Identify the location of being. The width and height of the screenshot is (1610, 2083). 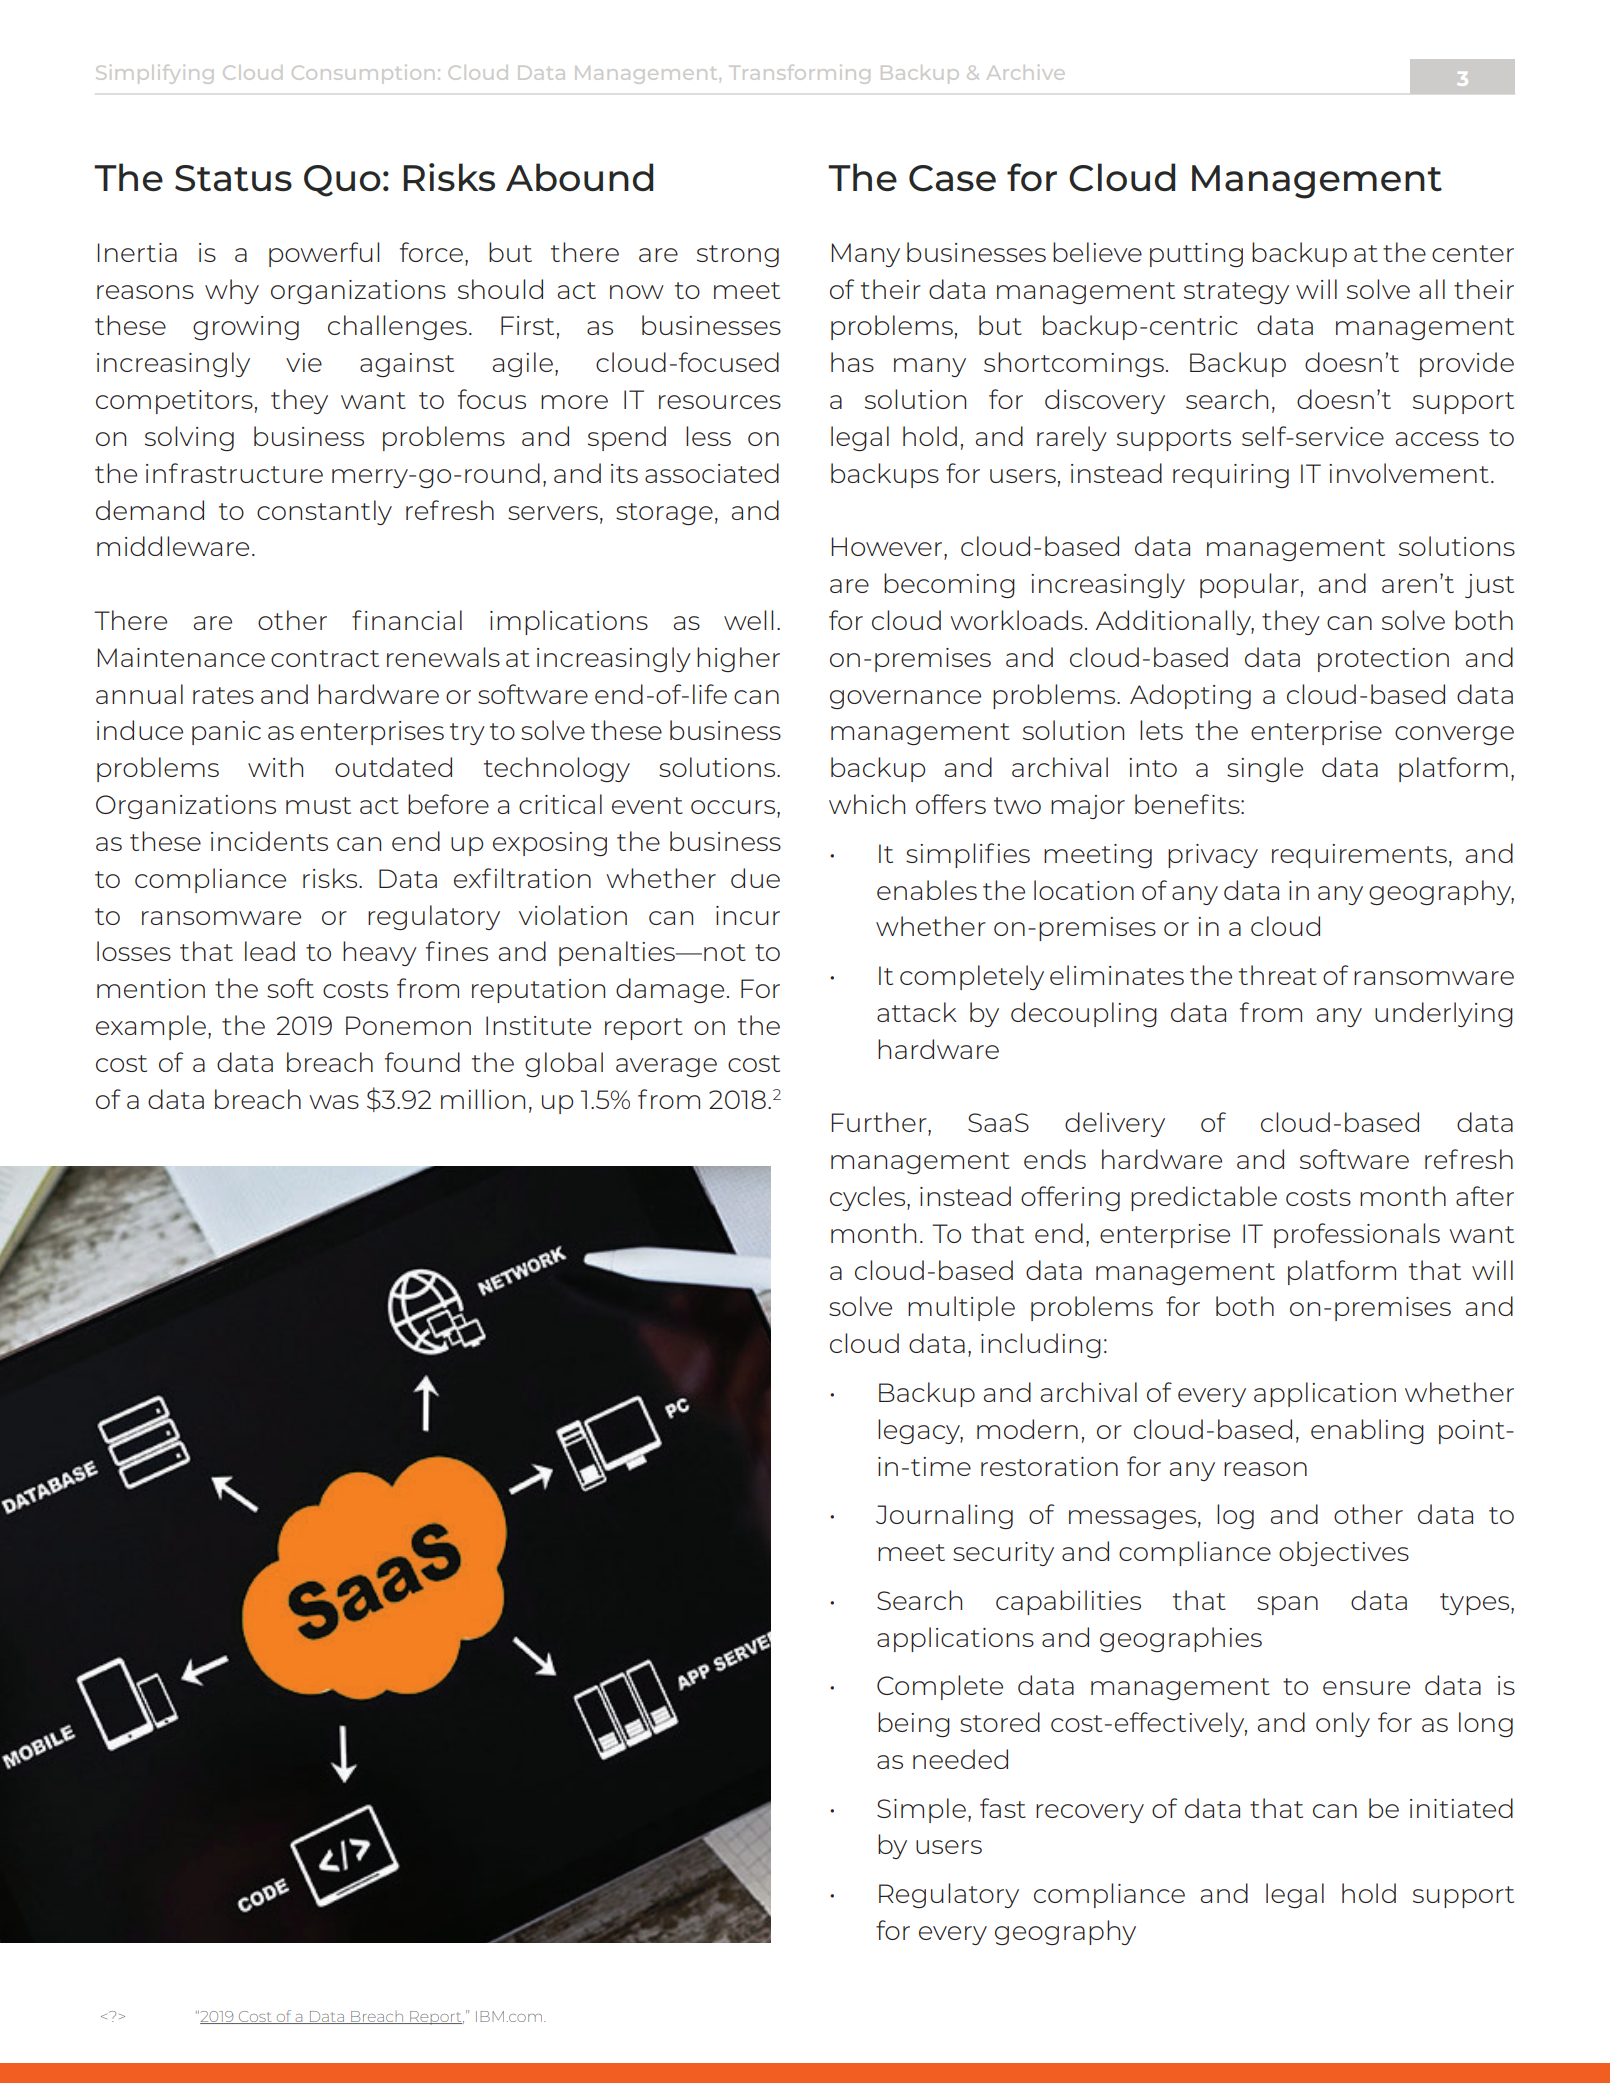
(914, 1724).
